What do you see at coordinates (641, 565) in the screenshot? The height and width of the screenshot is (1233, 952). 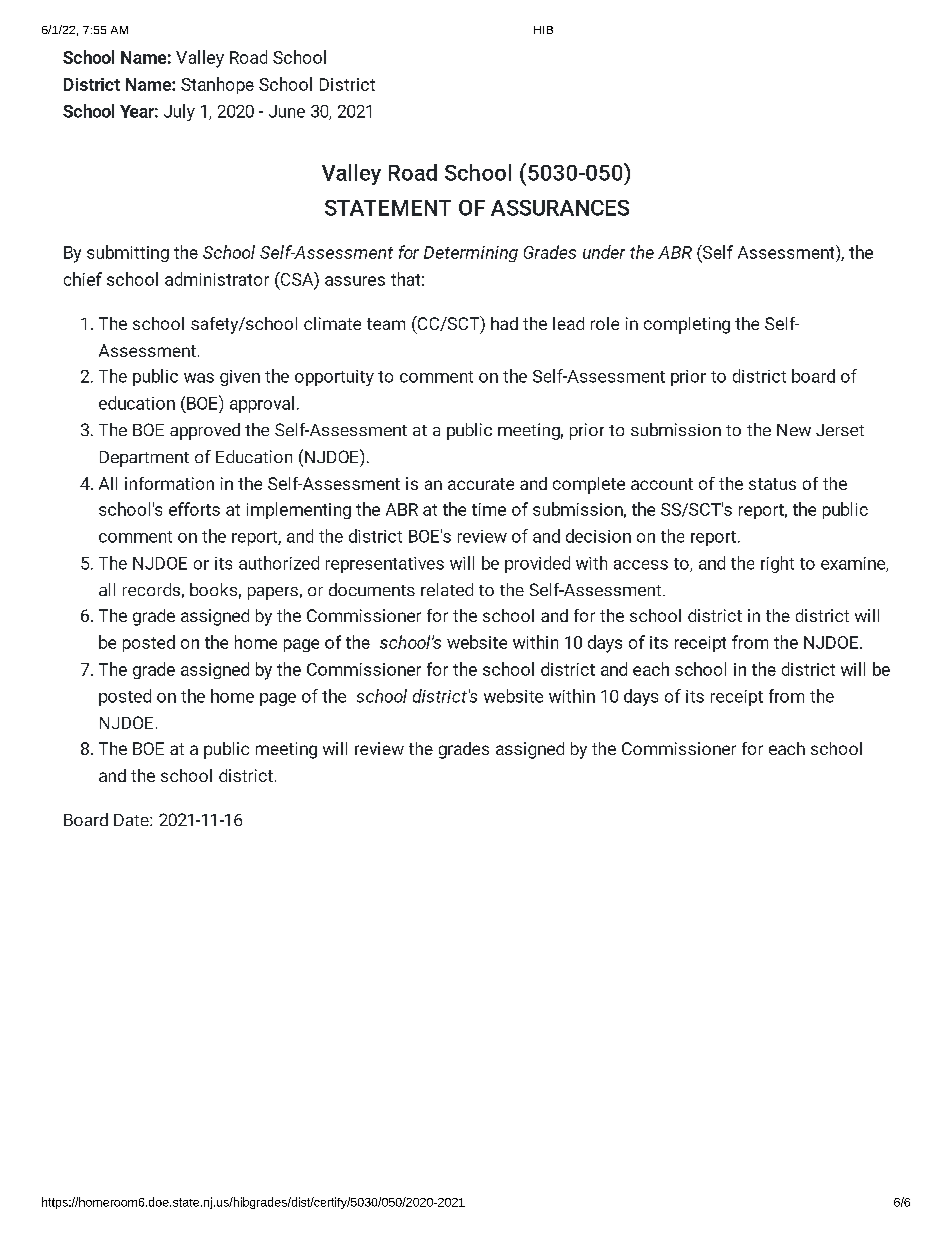 I see `access` at bounding box center [641, 565].
